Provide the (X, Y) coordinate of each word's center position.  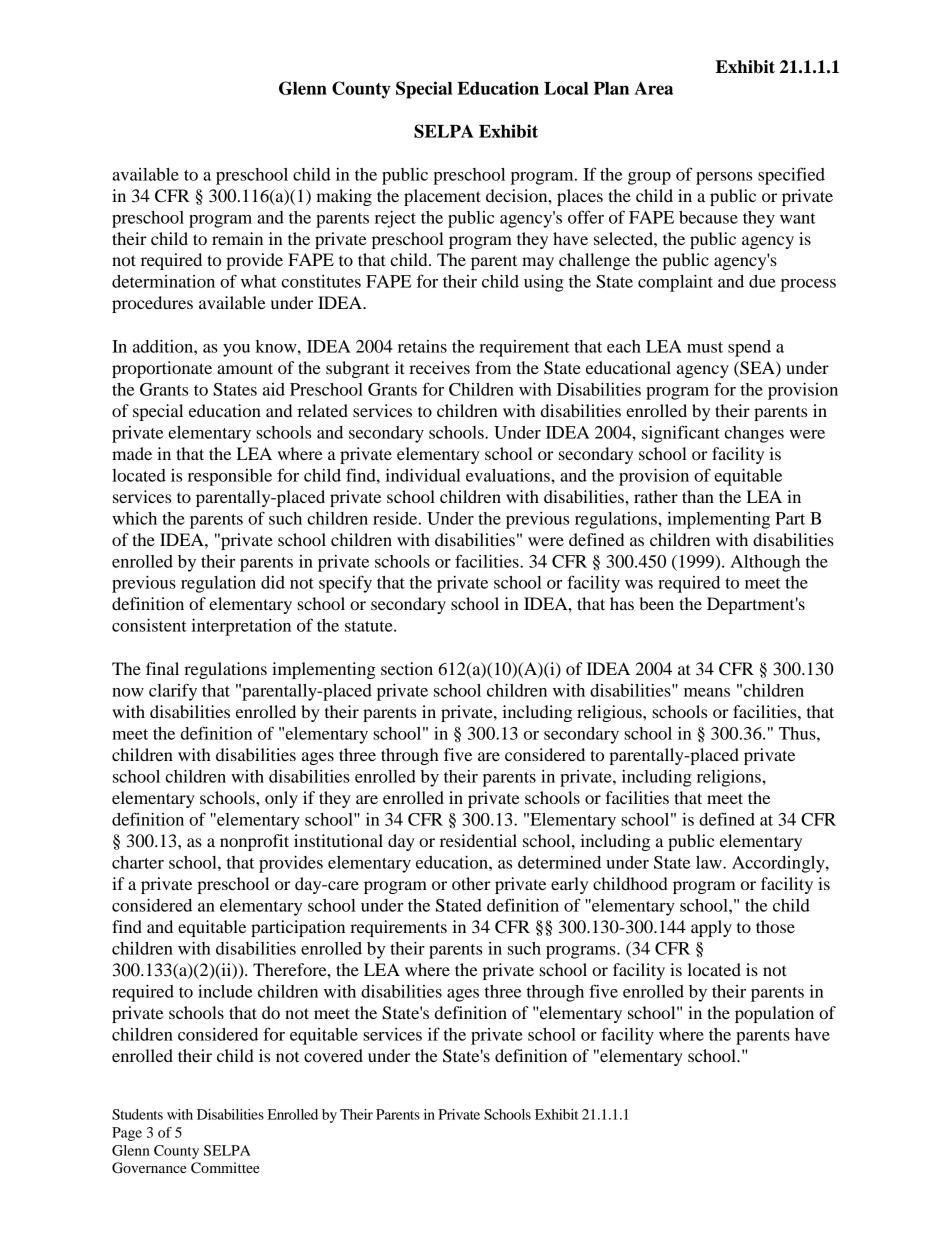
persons (724, 178)
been (656, 603)
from (493, 367)
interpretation (241, 627)
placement (442, 197)
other (471, 883)
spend (749, 348)
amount (245, 368)
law (710, 862)
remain (237, 238)
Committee (225, 1168)
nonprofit (254, 842)
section (407, 668)
